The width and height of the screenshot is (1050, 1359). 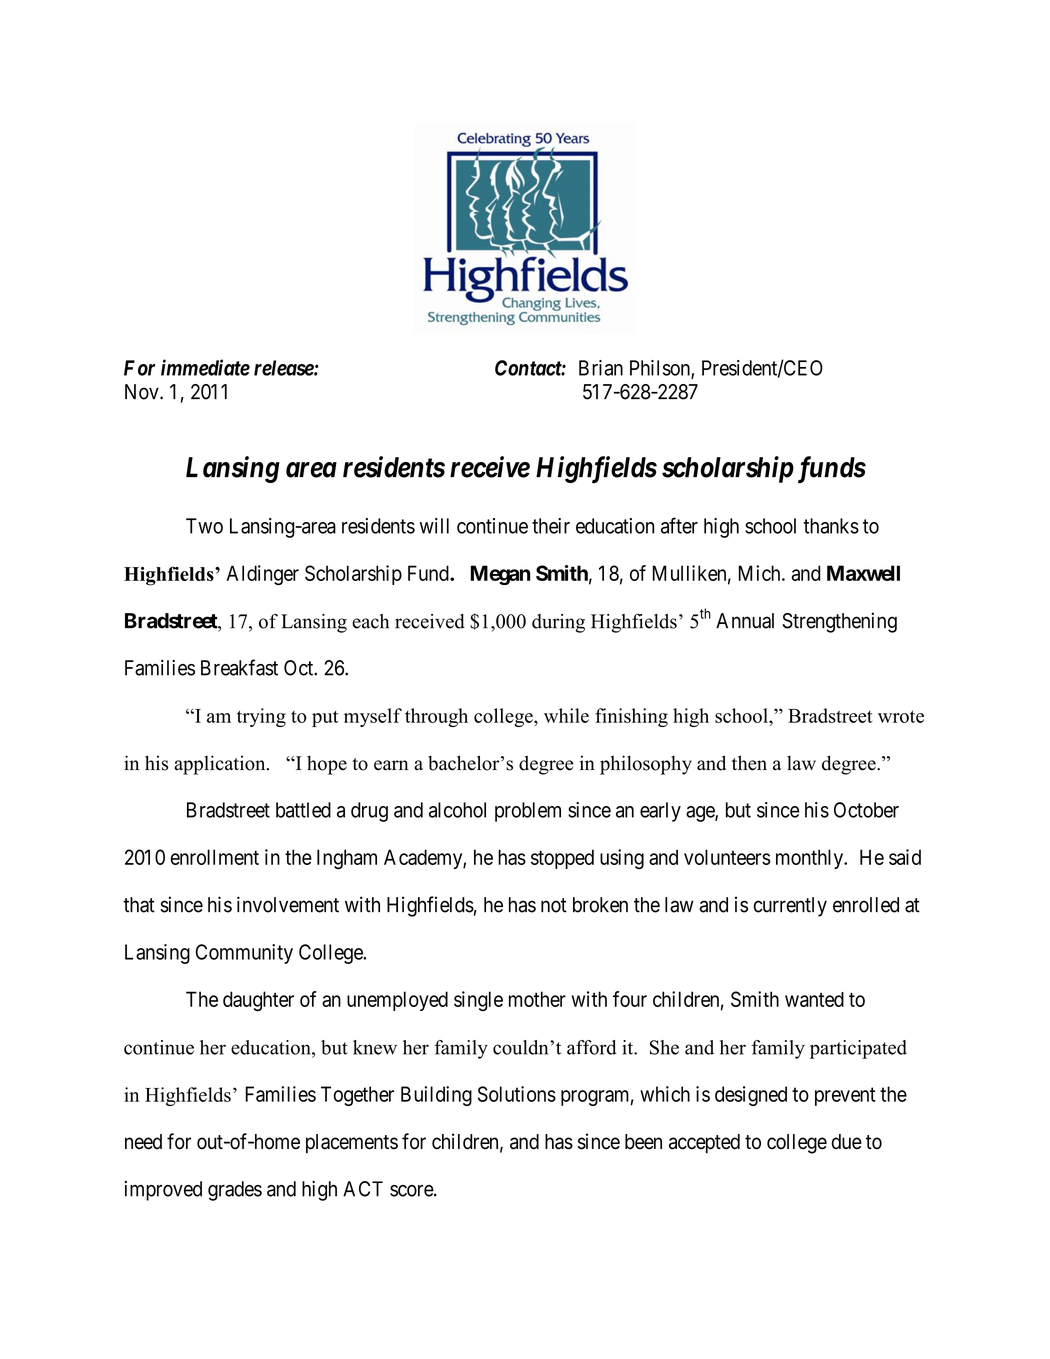 I want to click on due, so click(x=846, y=1142).
